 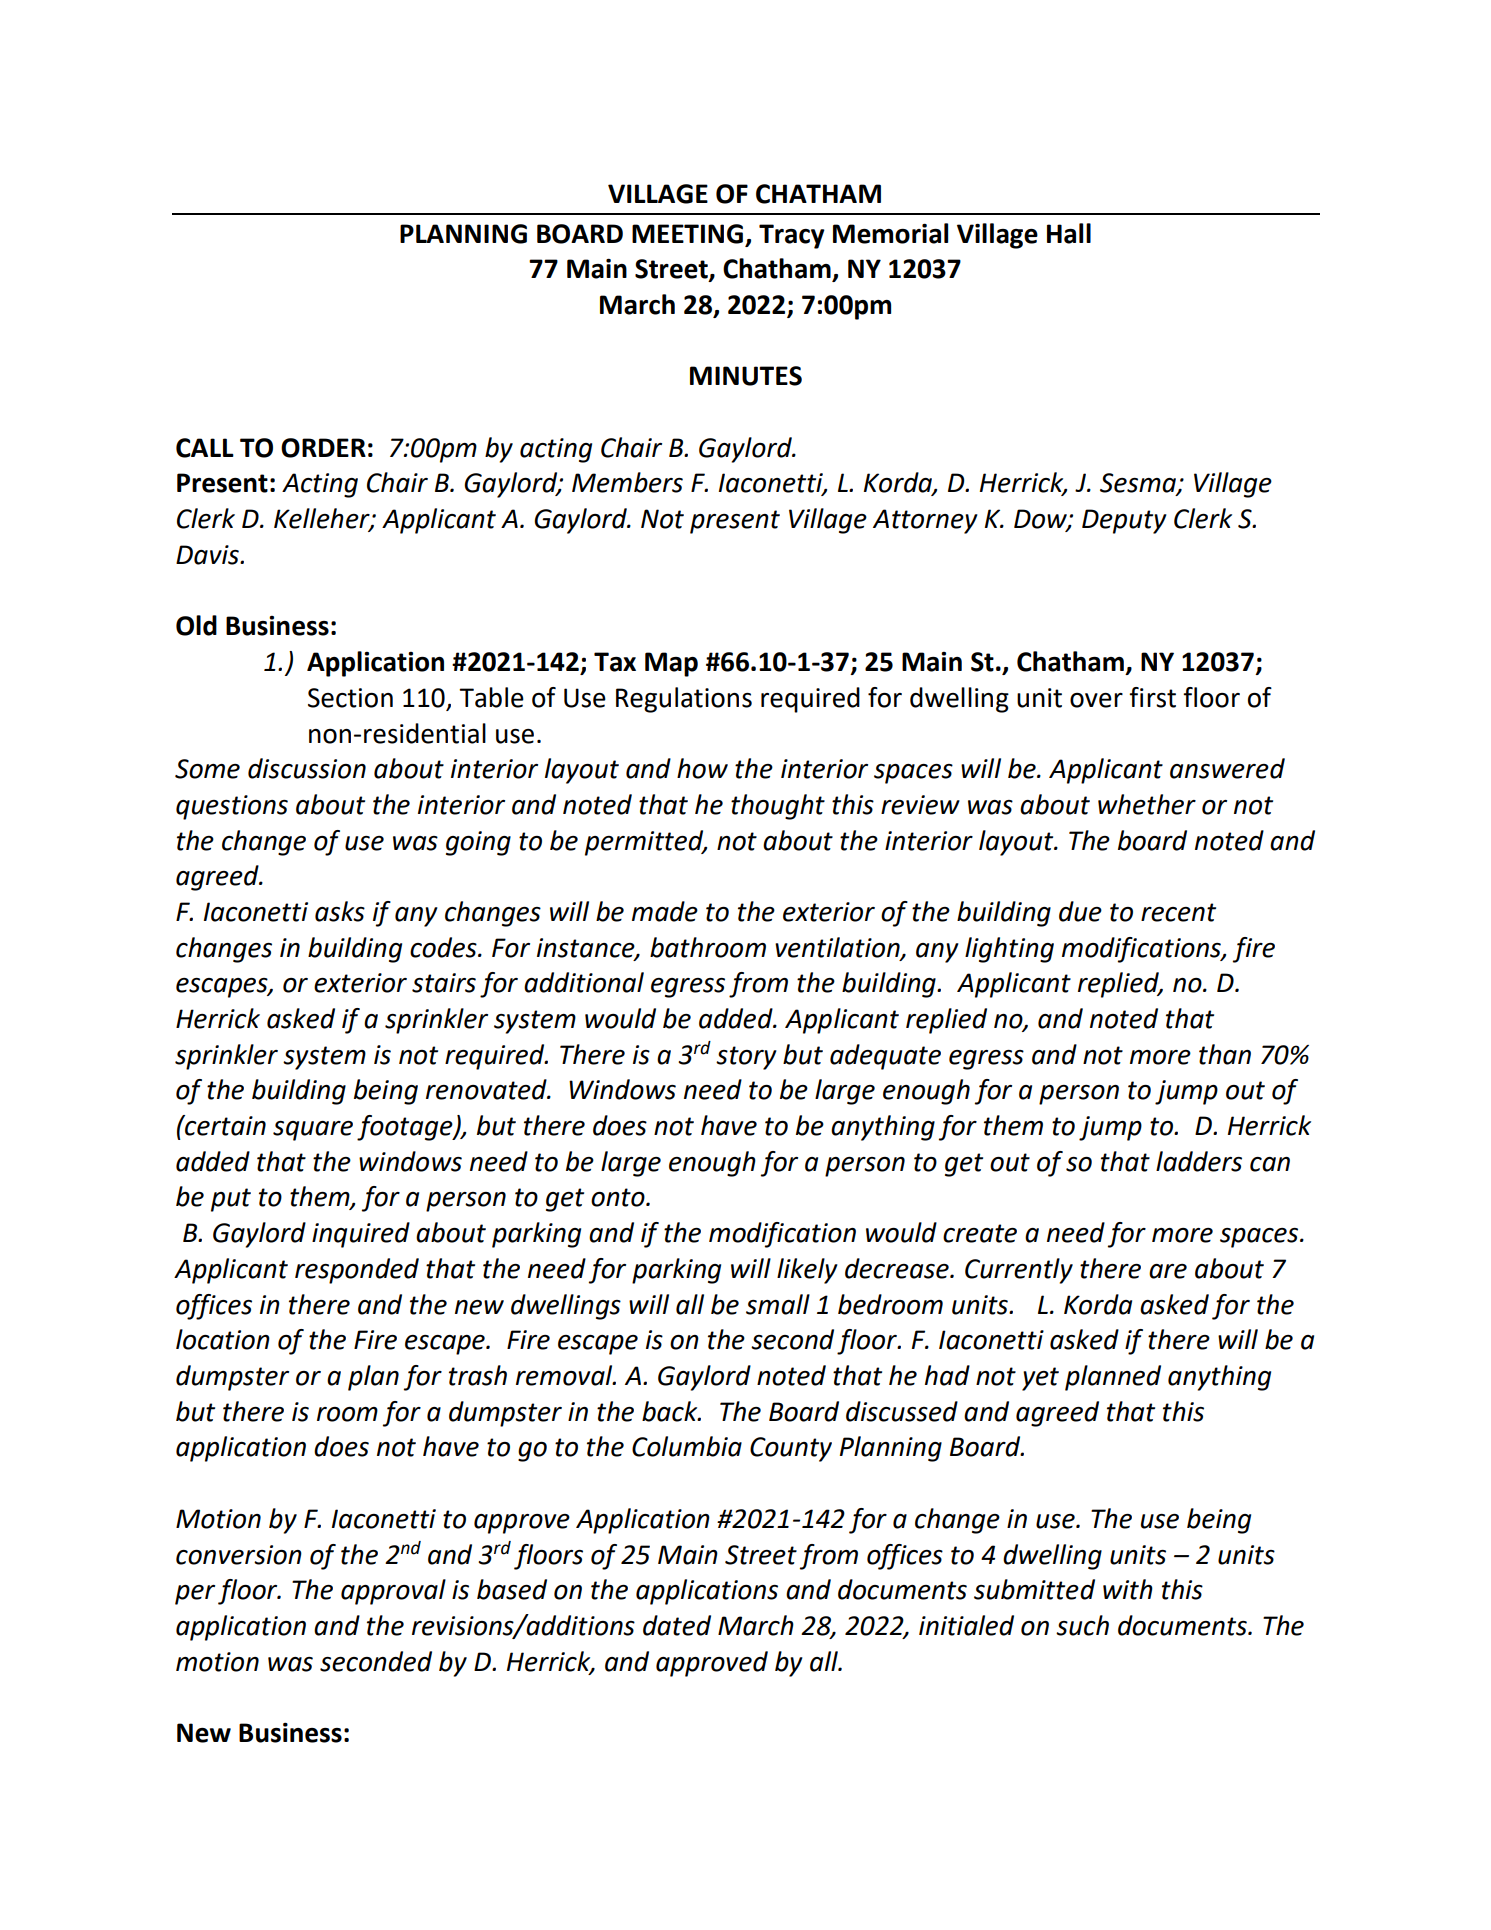 I want to click on asks, so click(x=340, y=911).
